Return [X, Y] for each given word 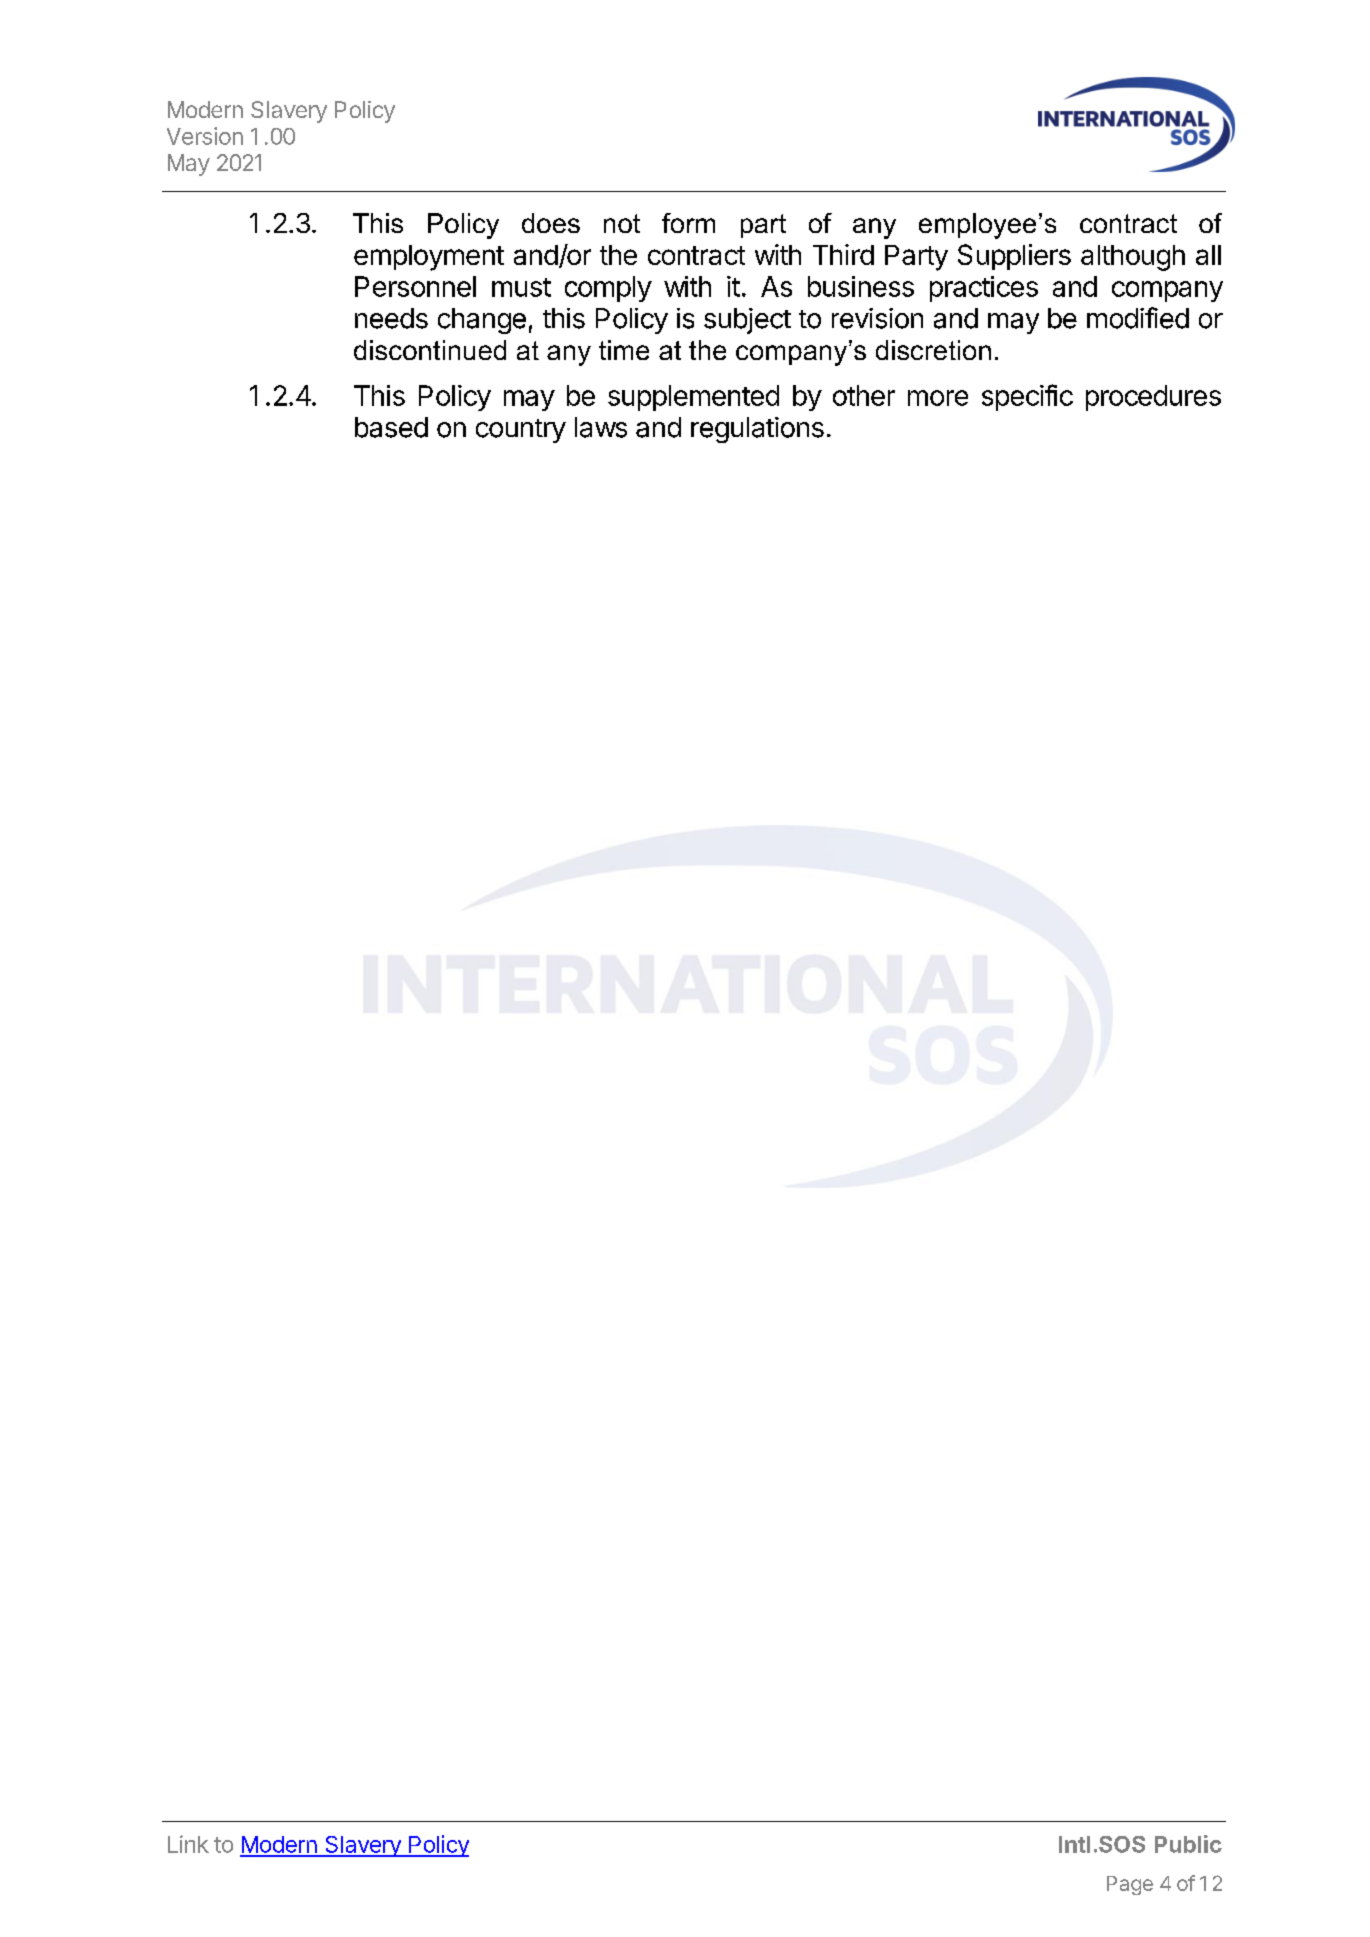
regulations [757, 430]
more [938, 398]
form [688, 223]
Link [188, 1844]
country [521, 431]
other [864, 395]
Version [205, 136]
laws [601, 427]
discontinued [430, 350]
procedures [1153, 398]
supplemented [693, 398]
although [1133, 258]
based [391, 427]
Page [1130, 1885]
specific [1027, 397]
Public [1188, 1844]
